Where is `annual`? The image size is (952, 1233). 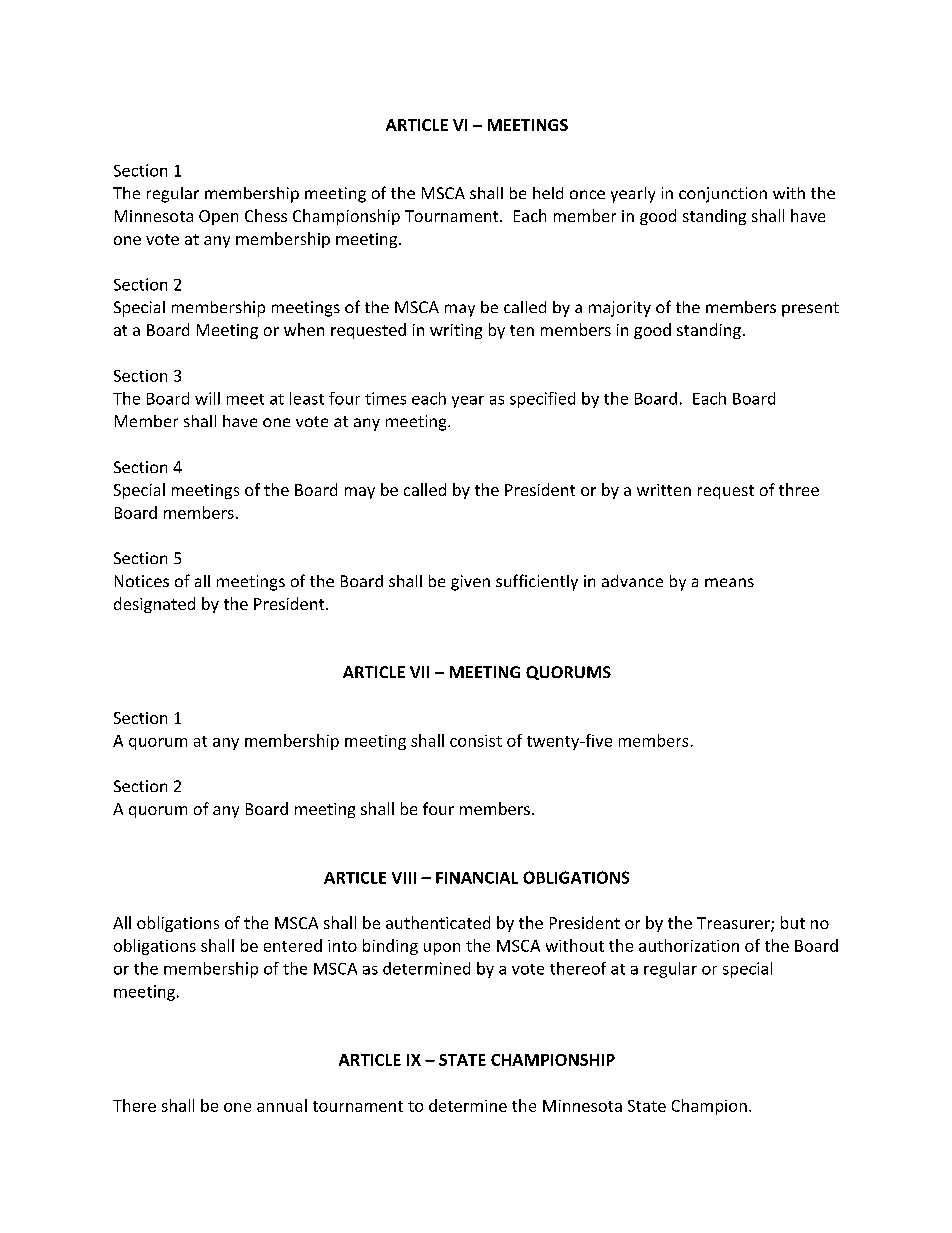
annual is located at coordinates (282, 1105).
